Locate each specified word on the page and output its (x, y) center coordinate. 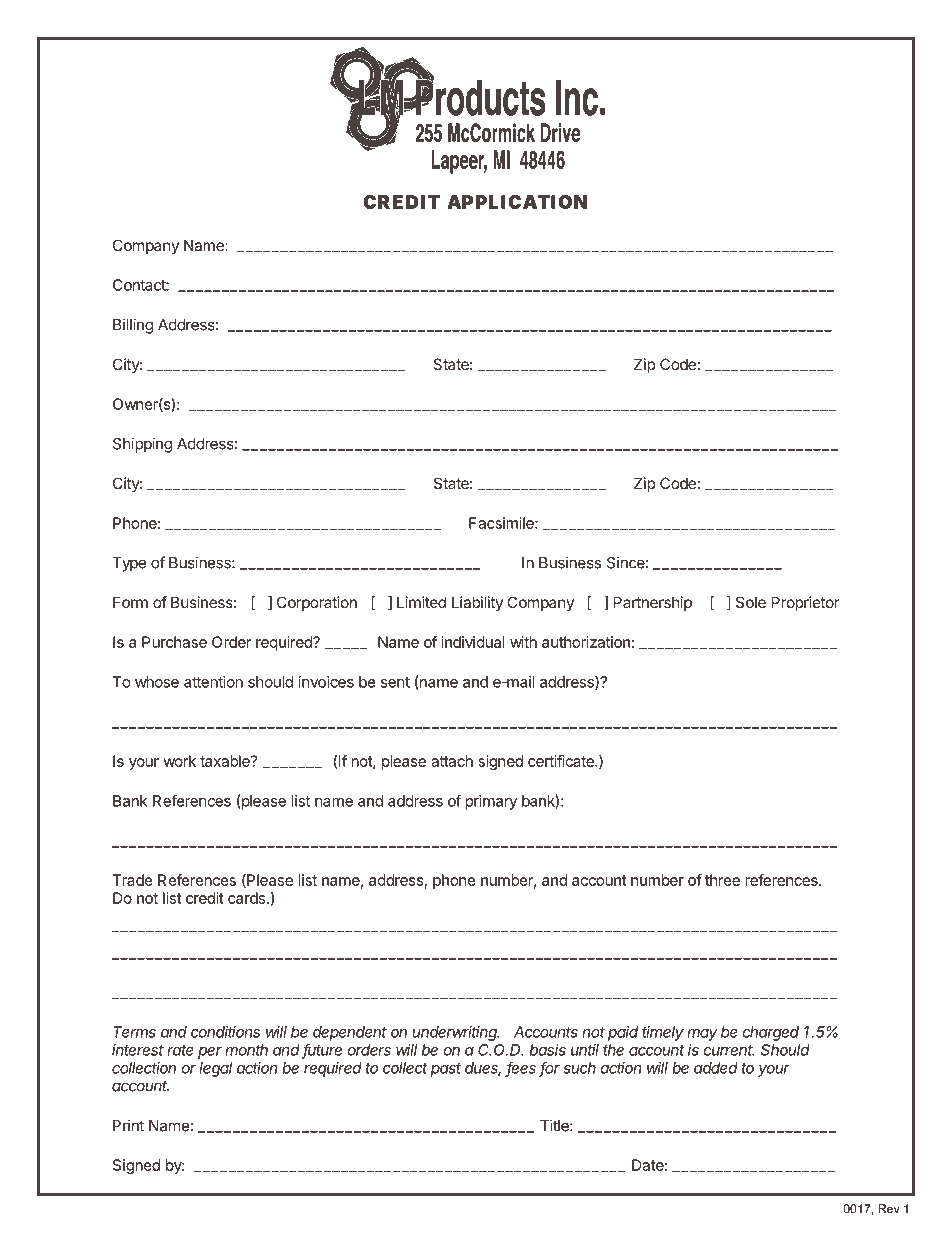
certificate (562, 761)
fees (521, 1068)
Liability (477, 603)
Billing (133, 326)
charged (770, 1033)
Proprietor (805, 603)
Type (129, 564)
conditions (225, 1032)
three (722, 880)
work (179, 761)
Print (128, 1125)
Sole (751, 602)
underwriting (455, 1033)
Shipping (142, 445)
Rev (889, 1209)
